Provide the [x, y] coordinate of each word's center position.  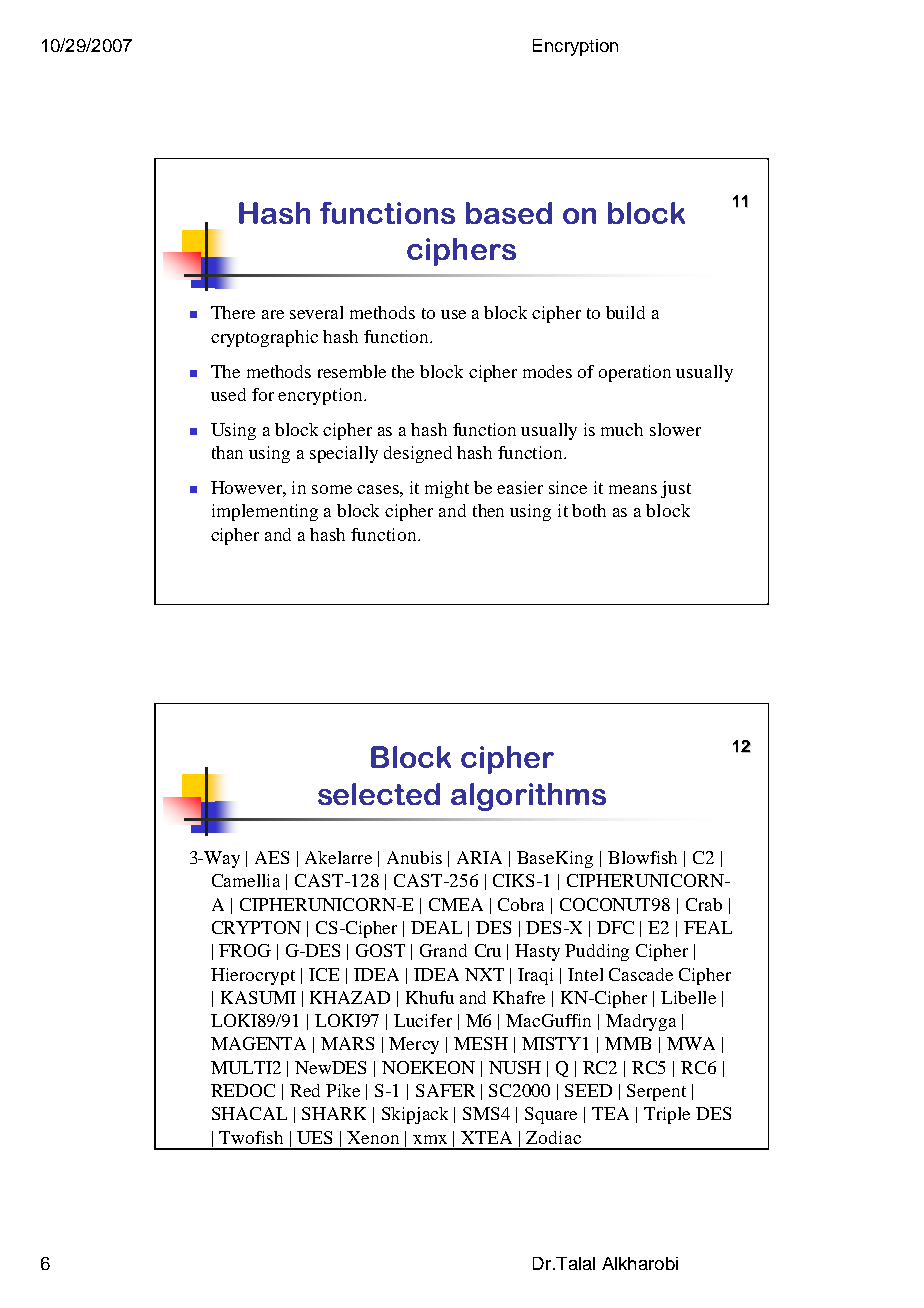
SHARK [334, 1113]
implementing [265, 512]
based [509, 213]
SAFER [445, 1090]
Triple [667, 1115]
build [625, 312]
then [488, 510]
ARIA [479, 857]
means [633, 489]
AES [272, 857]
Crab [704, 904]
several [316, 312]
